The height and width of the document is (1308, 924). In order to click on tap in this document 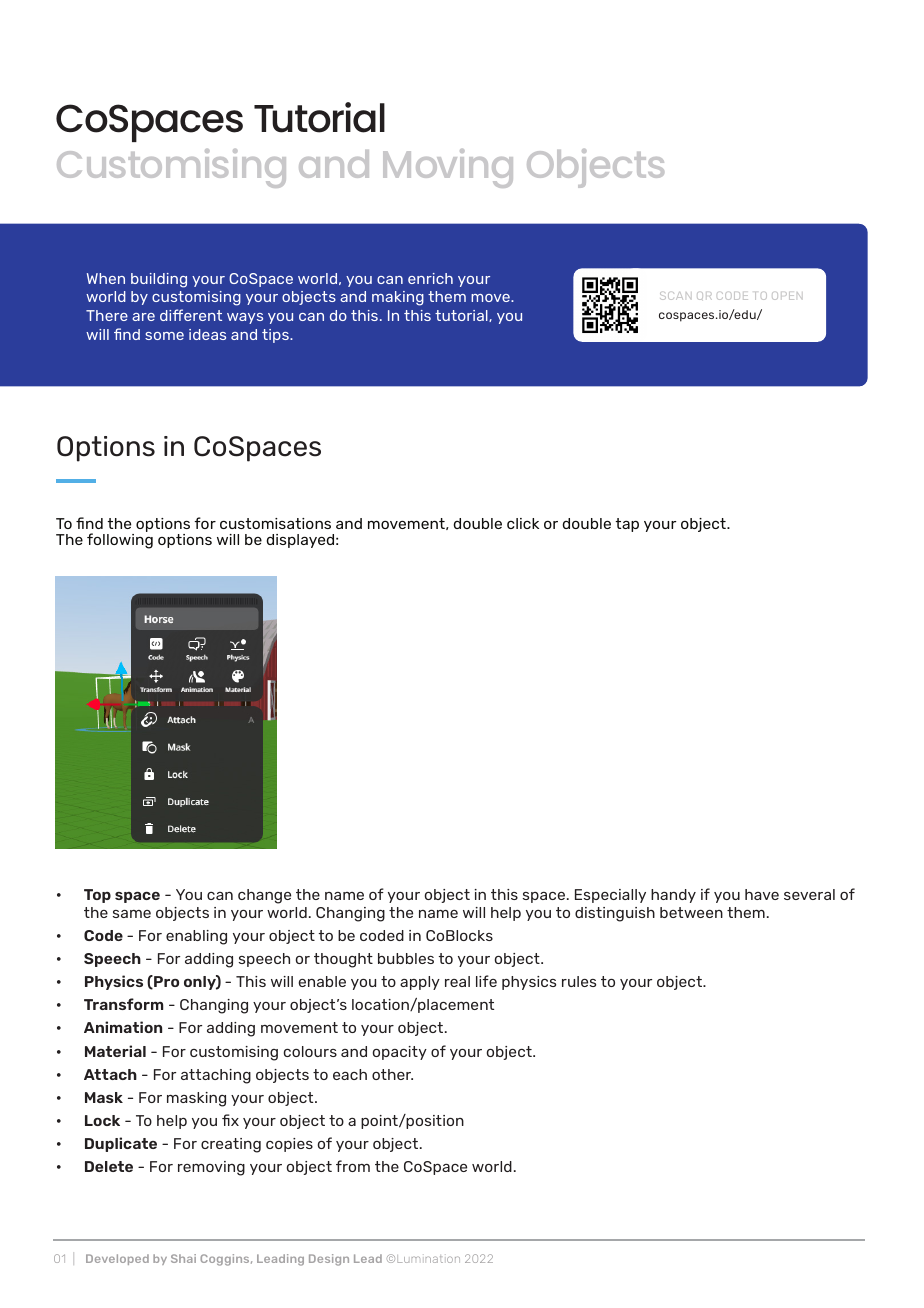, I will do `click(627, 525)`.
